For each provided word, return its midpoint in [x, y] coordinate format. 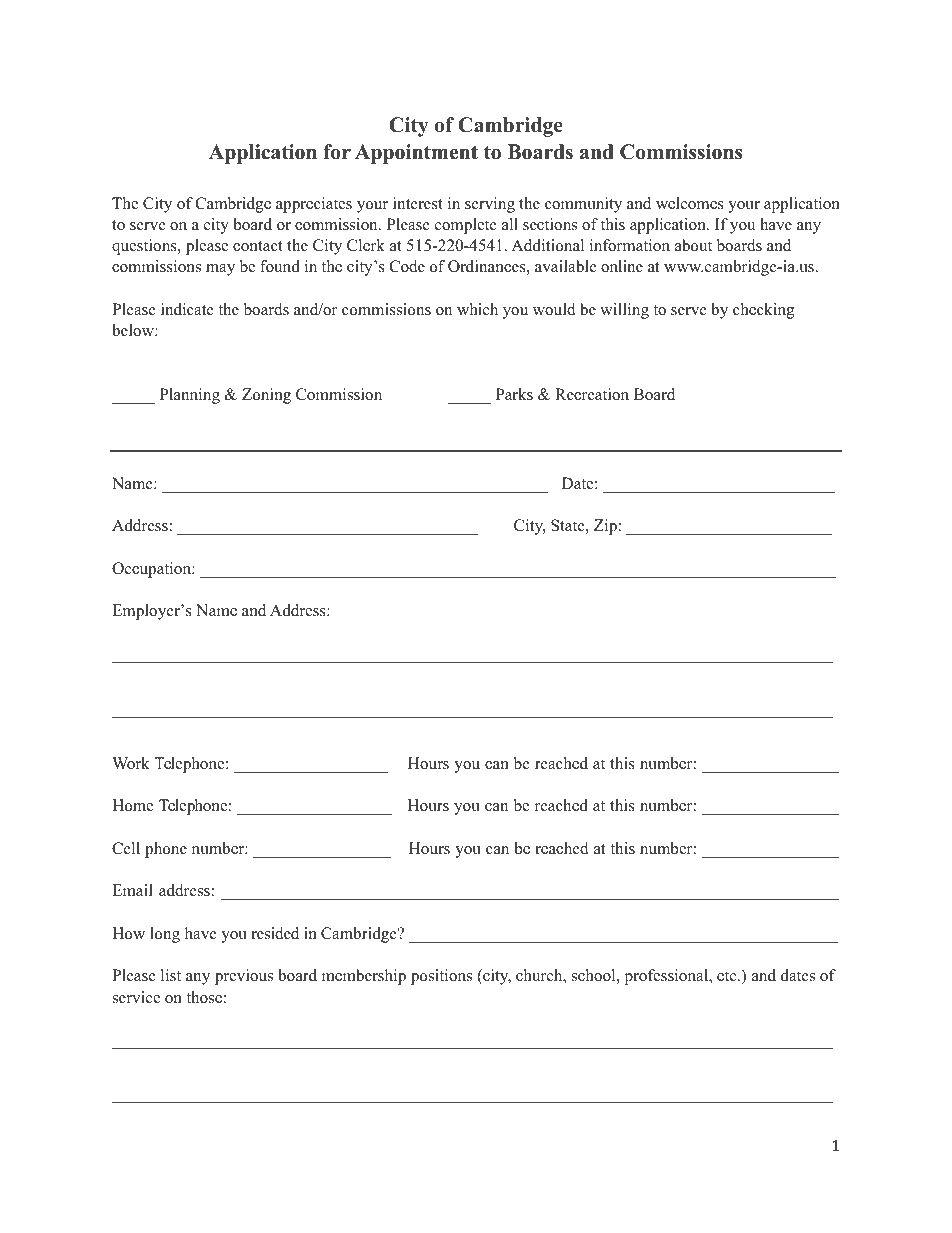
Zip [605, 527]
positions [441, 977]
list [171, 975]
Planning [190, 396]
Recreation [592, 394]
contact [258, 246]
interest [418, 203]
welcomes [690, 203]
